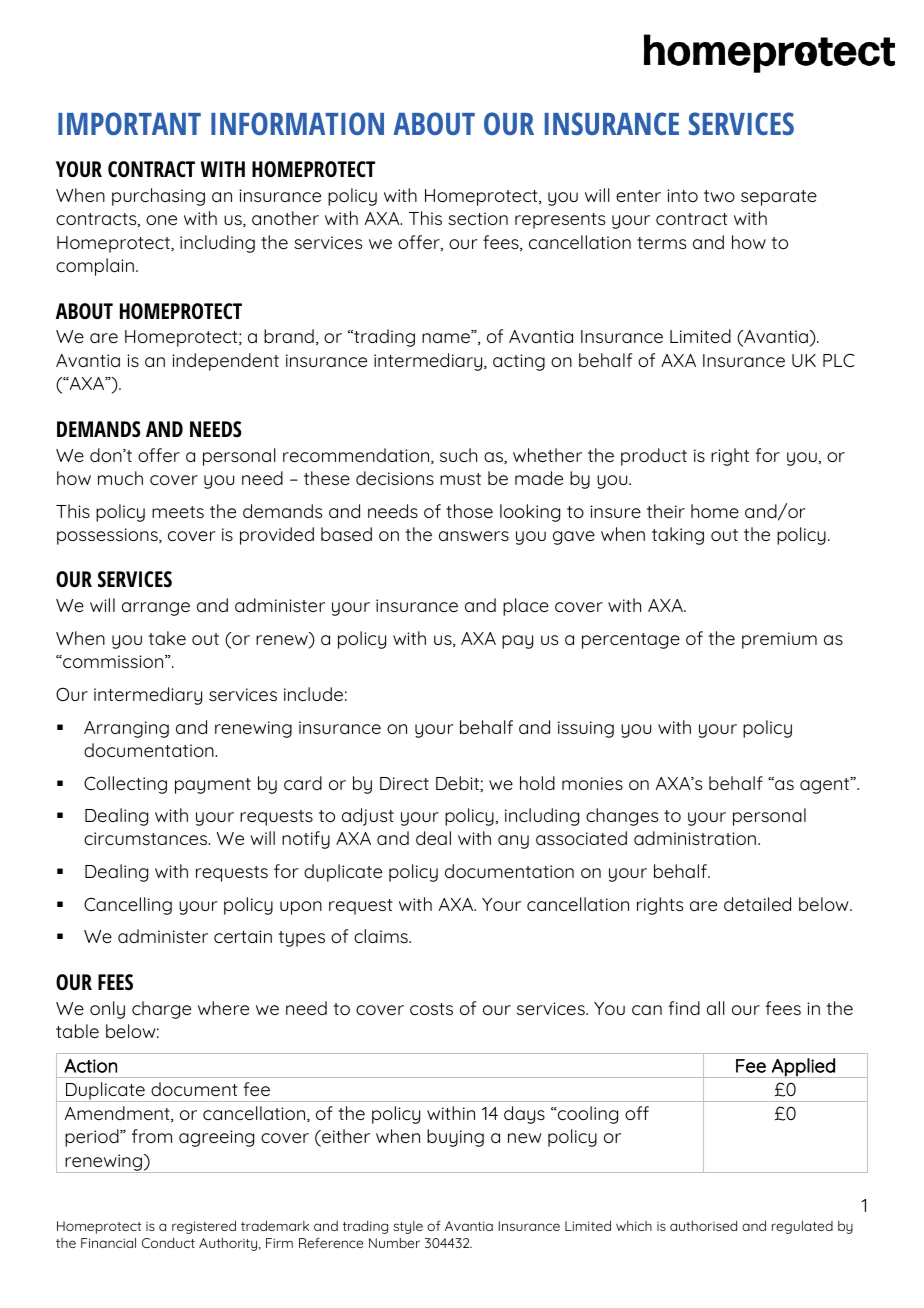 The image size is (924, 1308). I want to click on administration, so click(696, 838).
